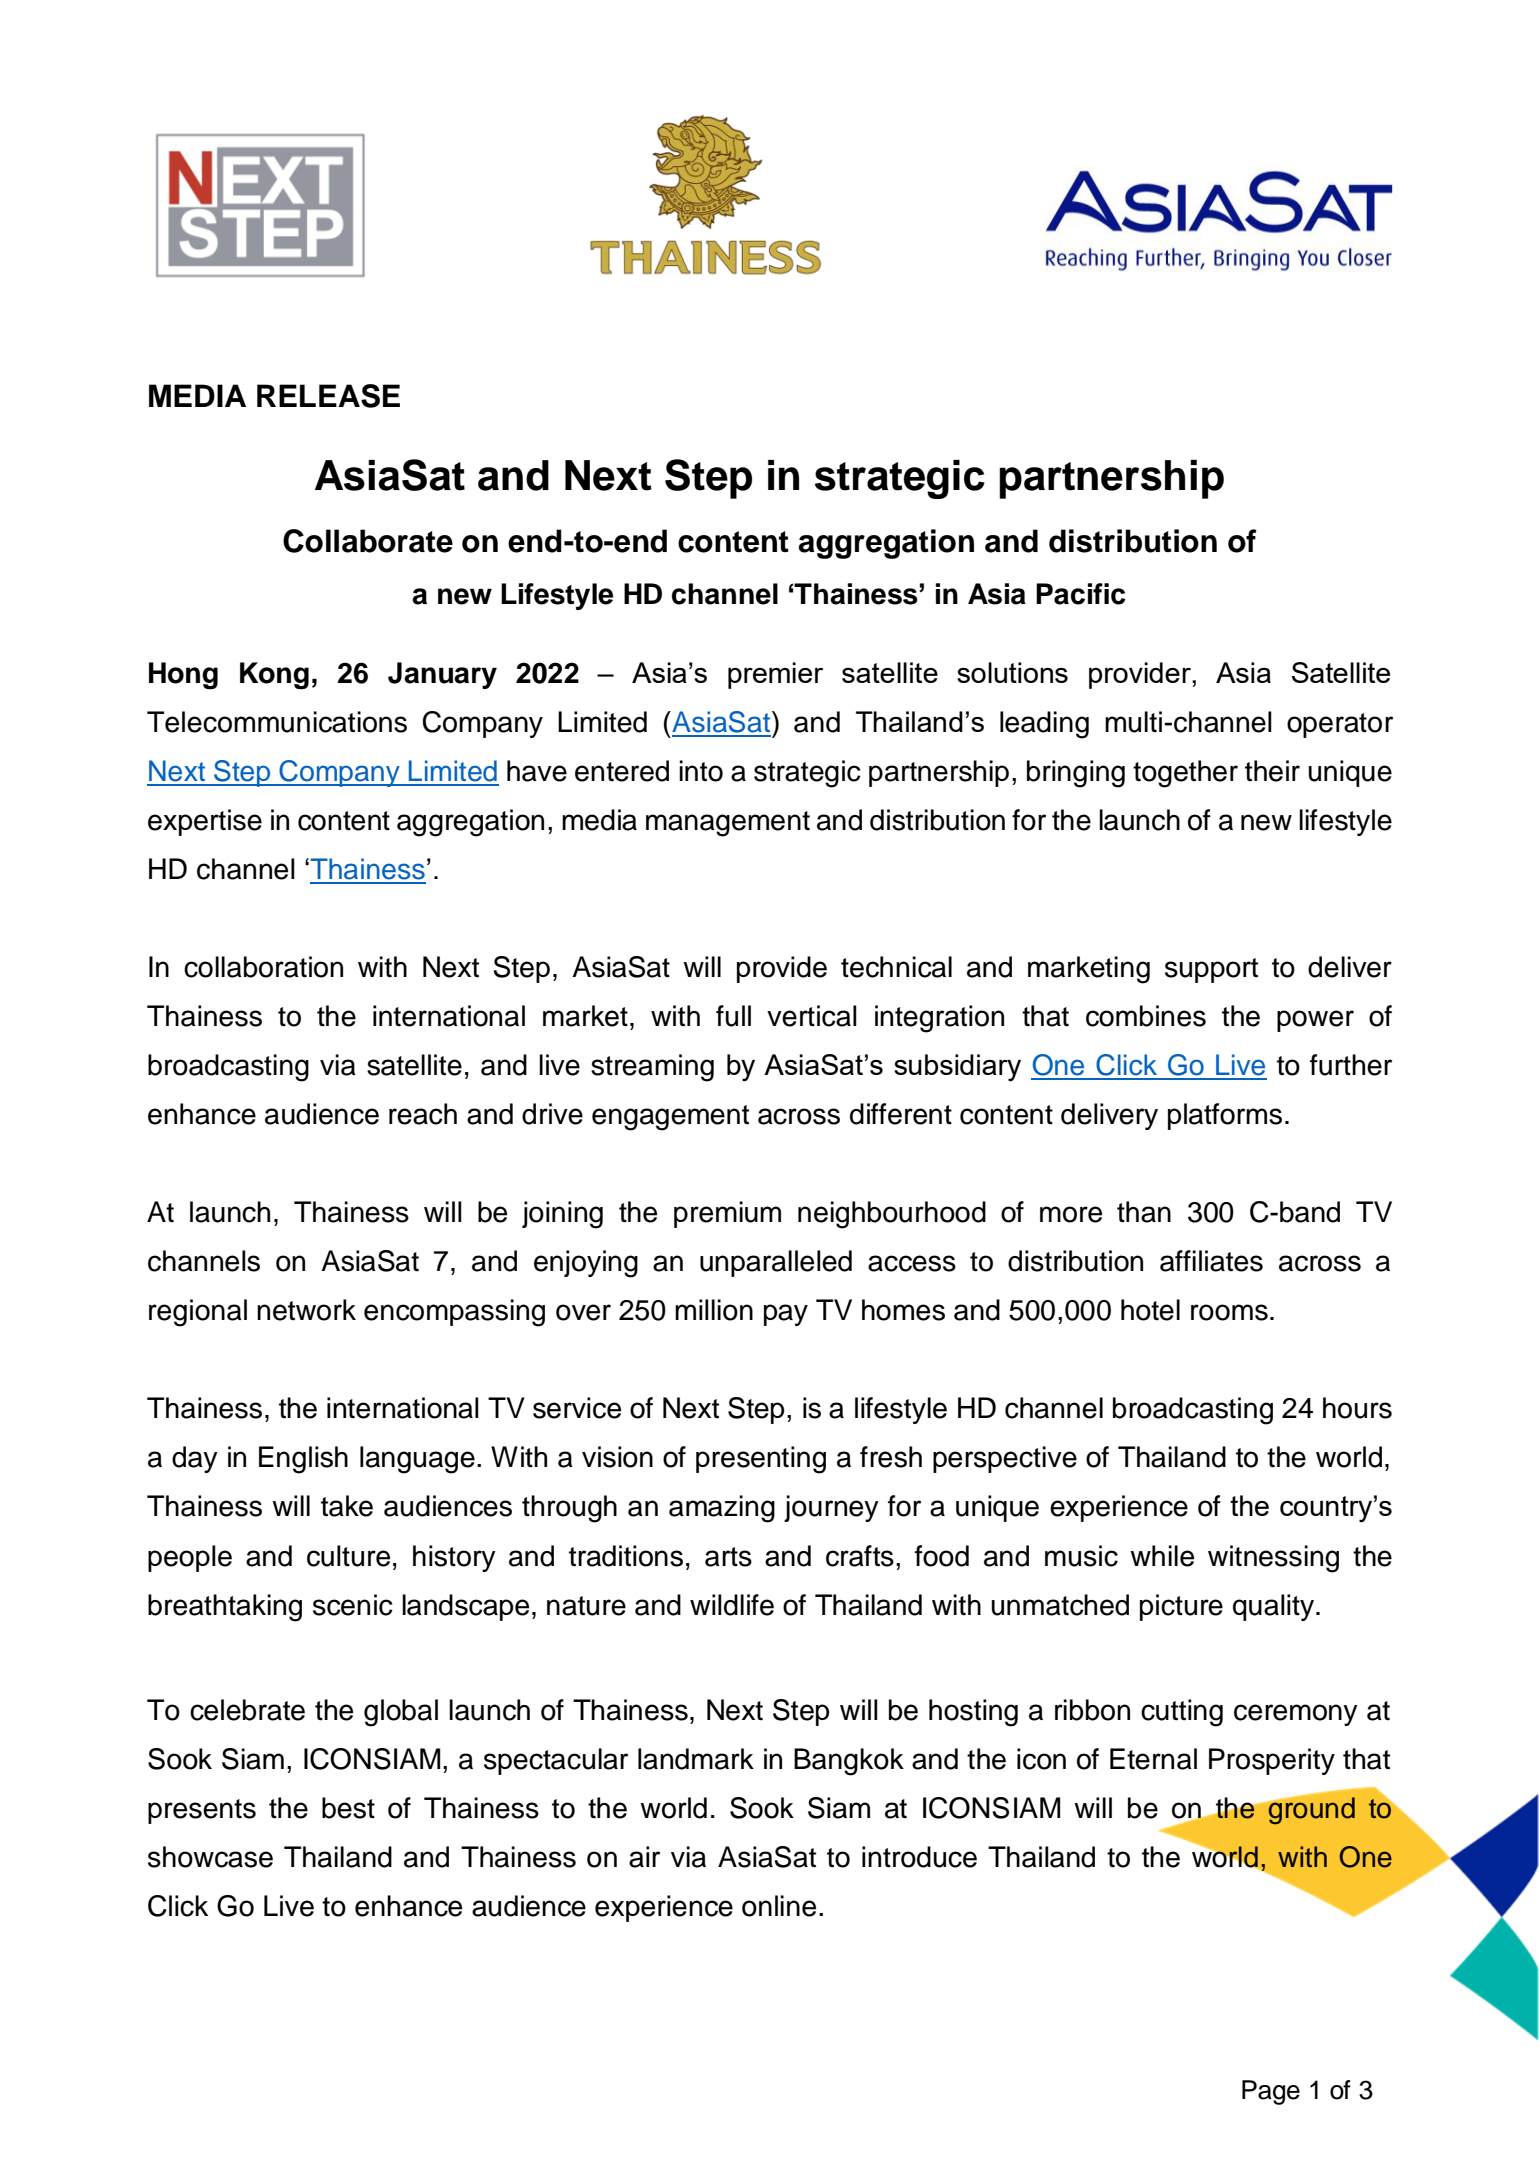 The image size is (1539, 2176). I want to click on support, so click(1211, 970).
